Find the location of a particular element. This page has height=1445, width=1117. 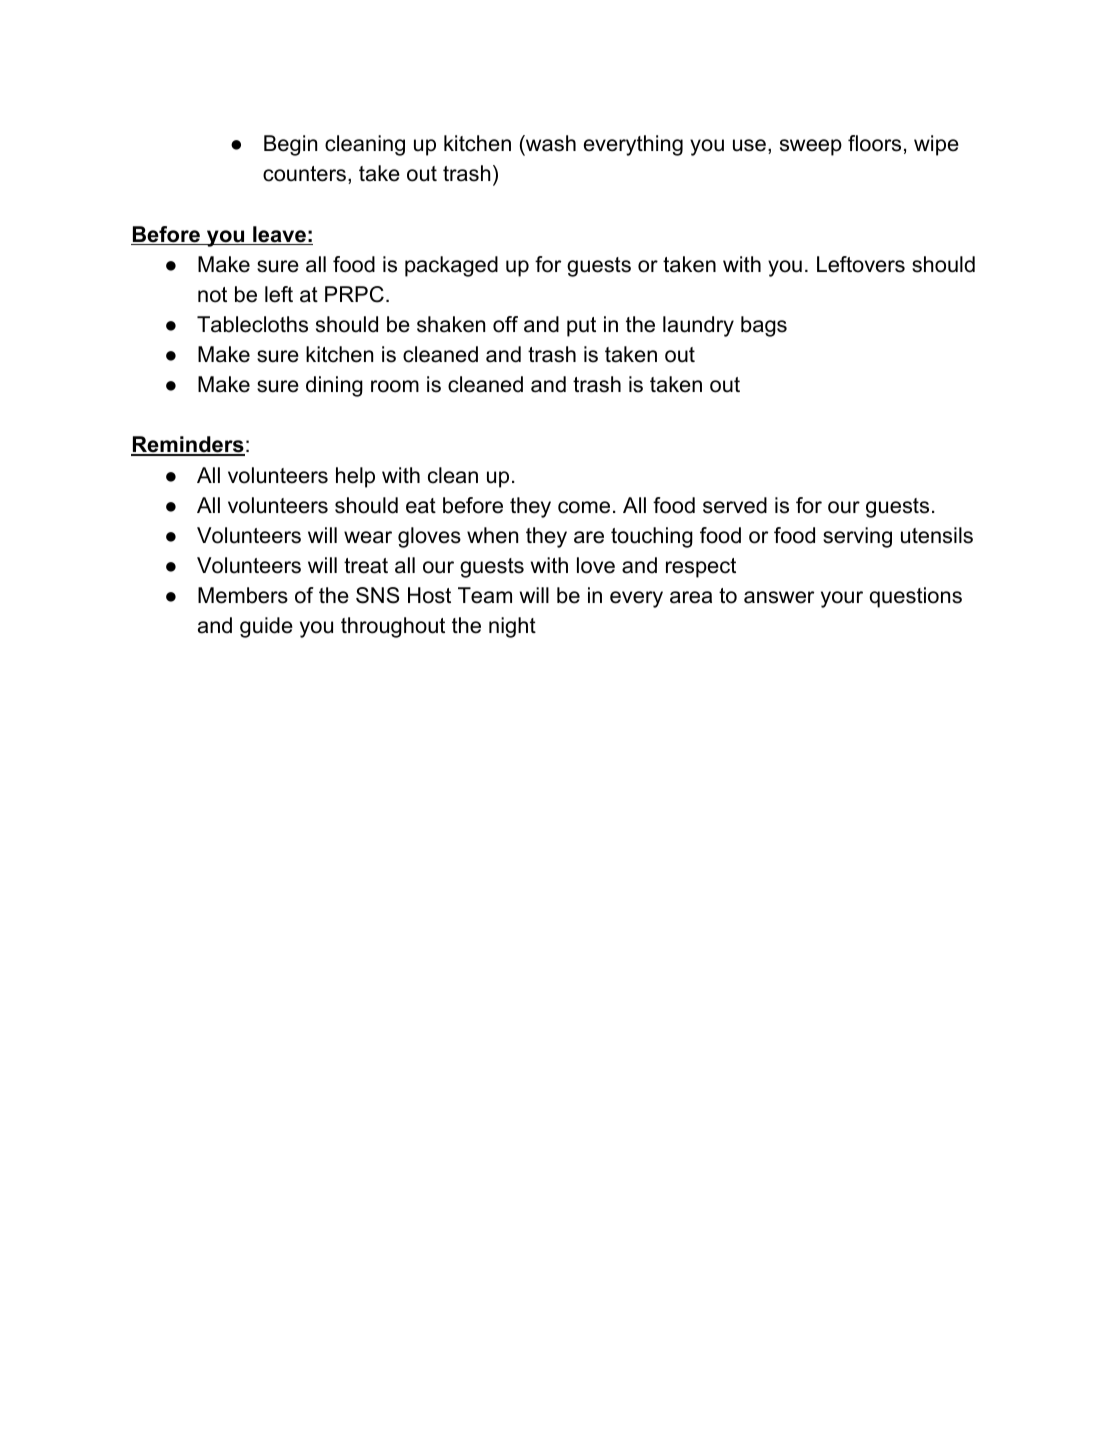

Begin is located at coordinates (290, 145).
